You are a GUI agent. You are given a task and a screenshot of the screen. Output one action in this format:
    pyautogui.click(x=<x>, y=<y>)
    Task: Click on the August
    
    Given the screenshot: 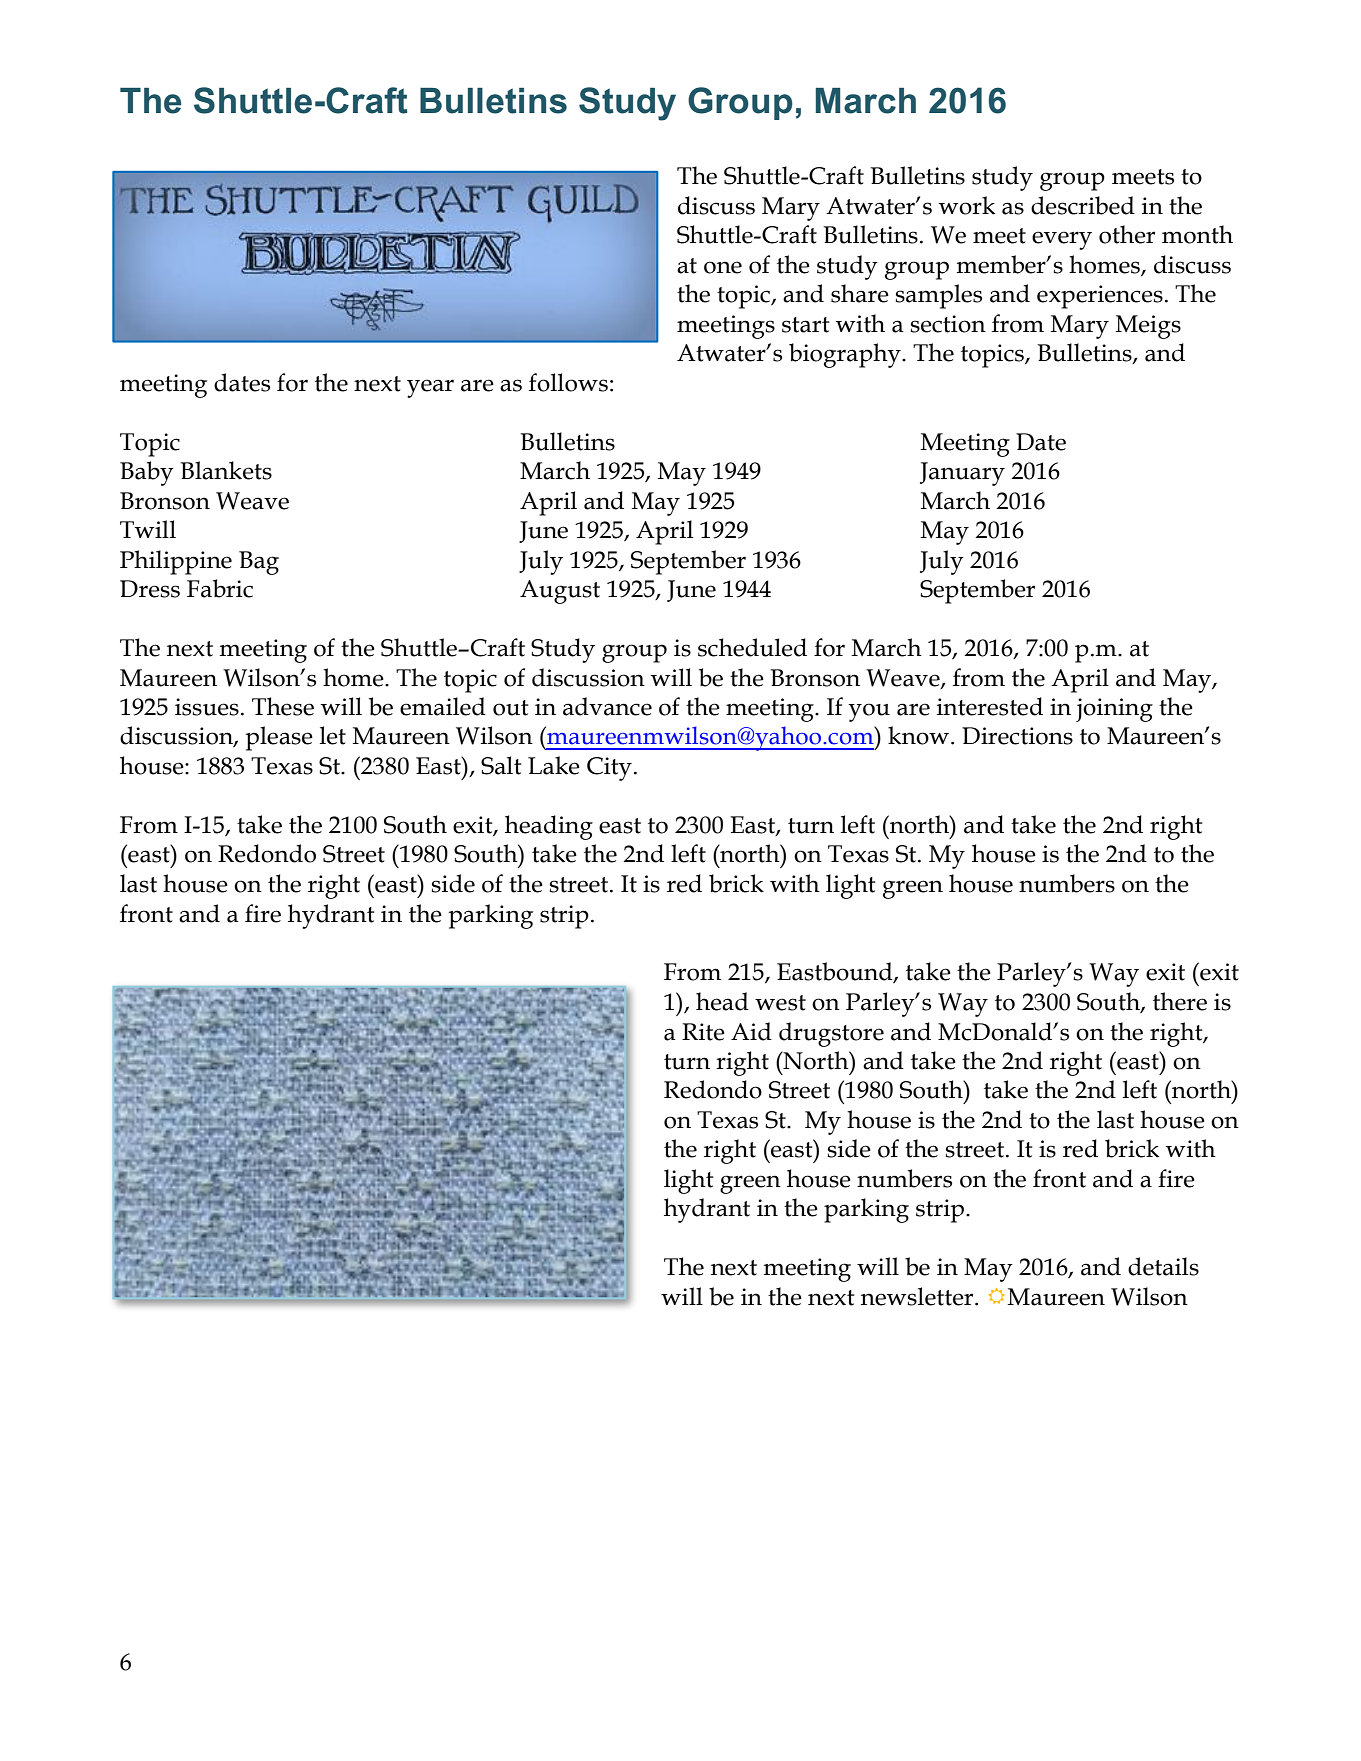 What is the action you would take?
    pyautogui.click(x=560, y=592)
